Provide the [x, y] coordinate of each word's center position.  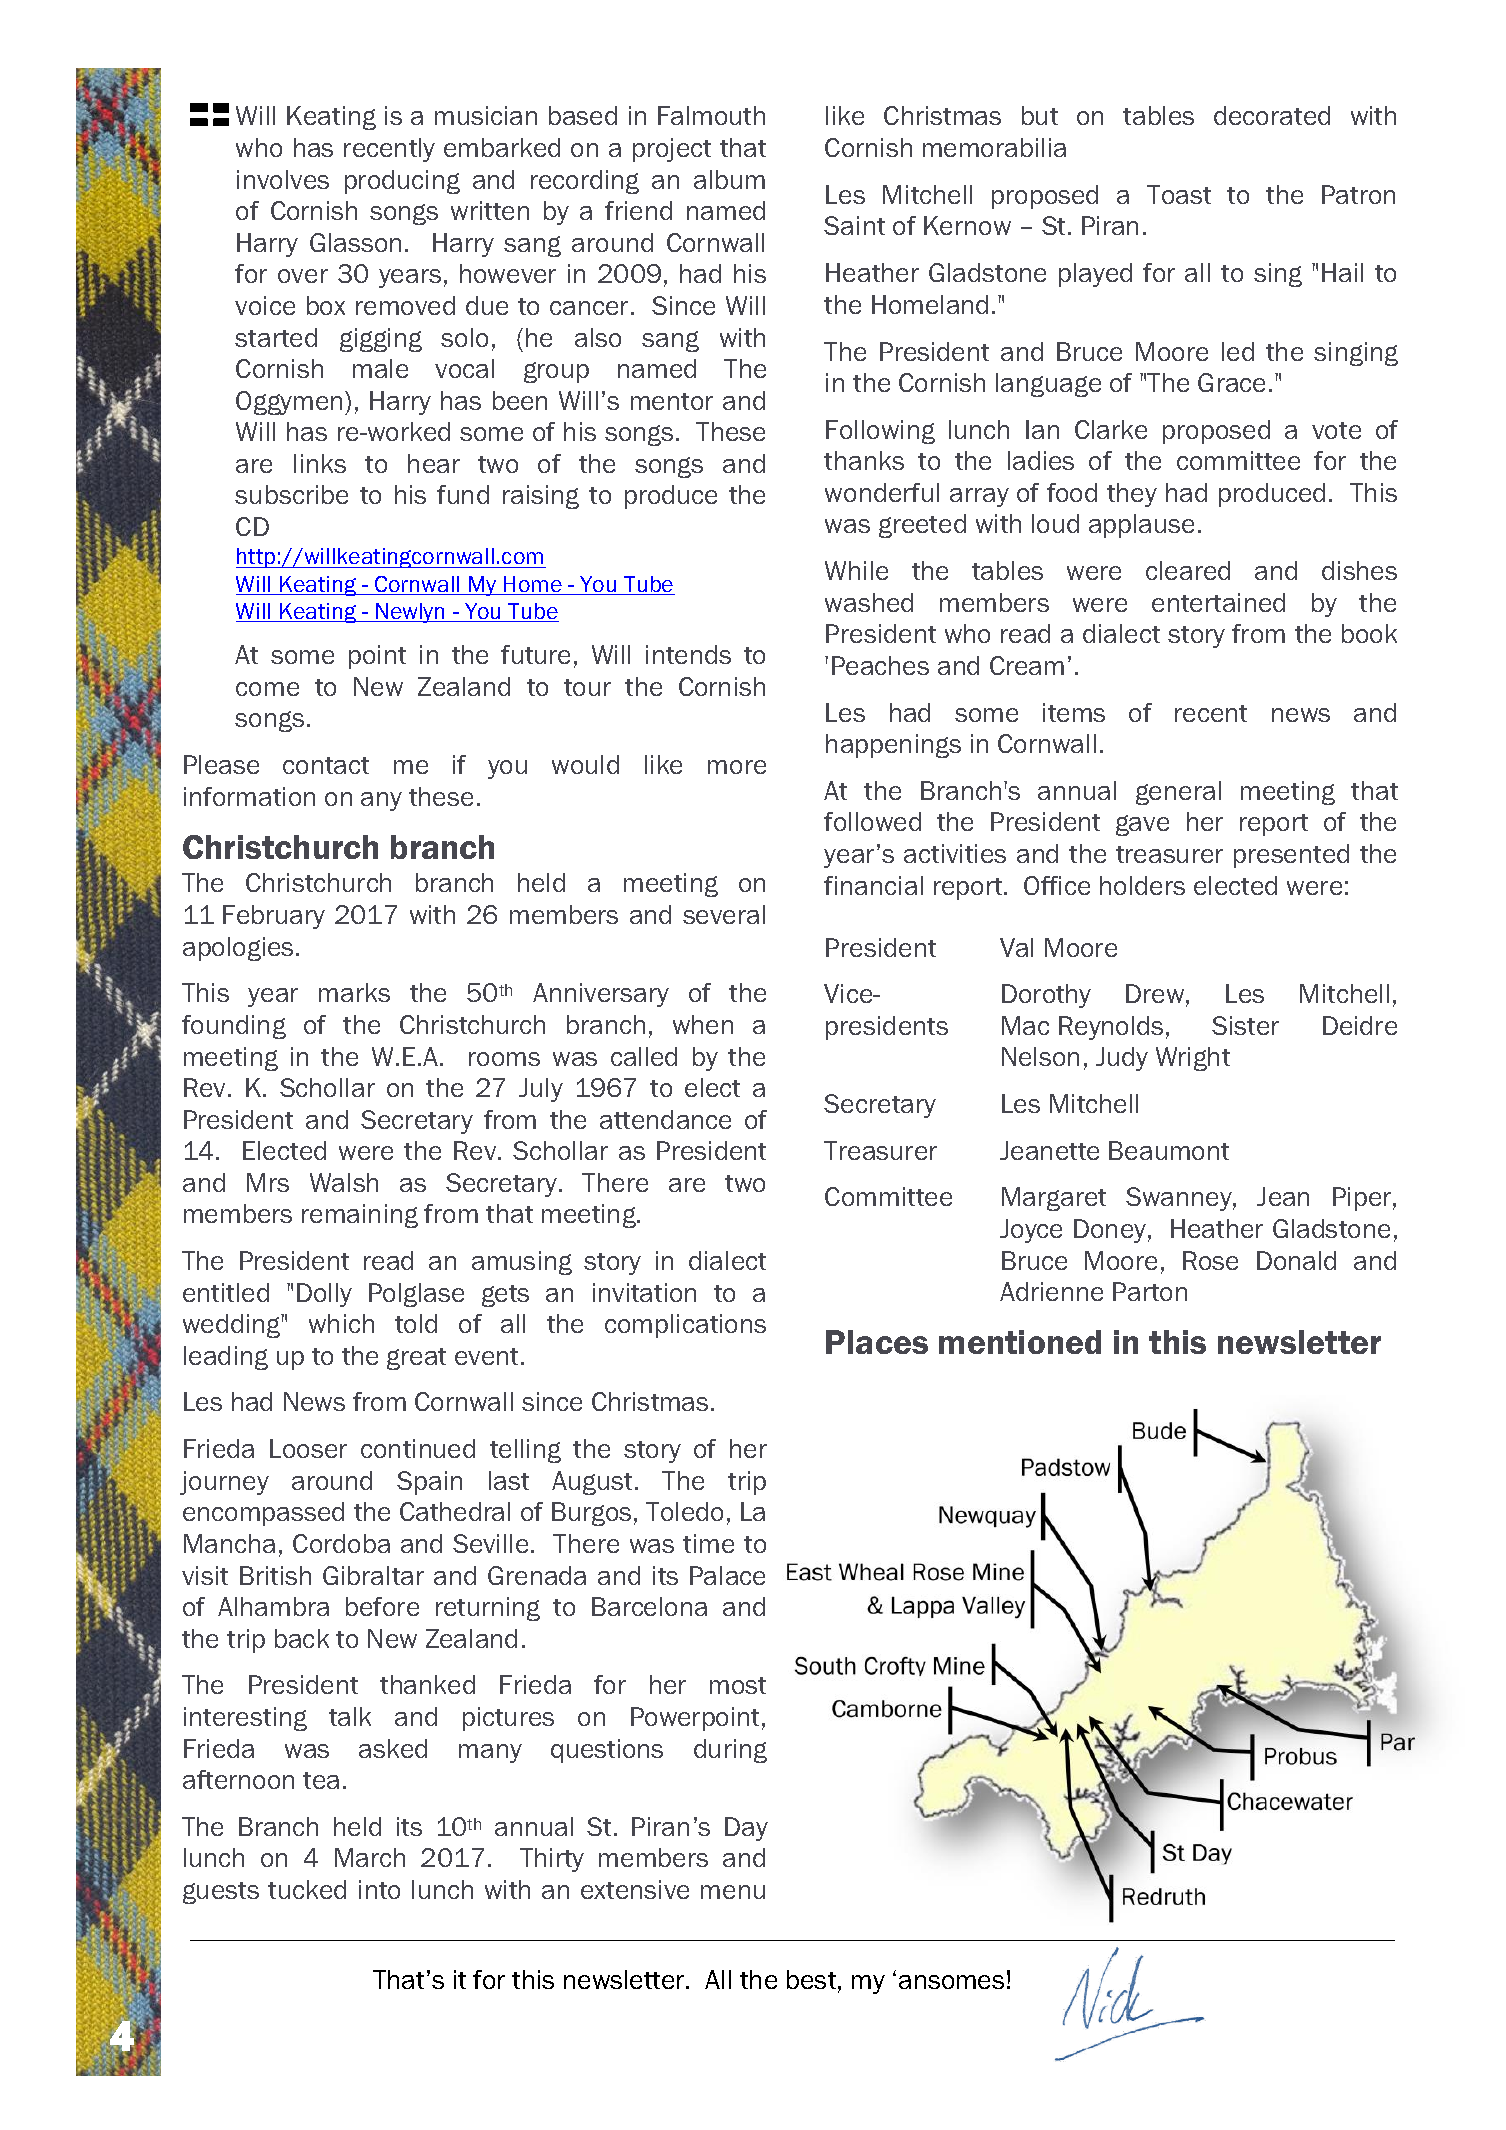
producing [402, 182]
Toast [1179, 194]
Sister [1245, 1025]
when [703, 1024]
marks [354, 992]
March [370, 1857]
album [729, 179]
